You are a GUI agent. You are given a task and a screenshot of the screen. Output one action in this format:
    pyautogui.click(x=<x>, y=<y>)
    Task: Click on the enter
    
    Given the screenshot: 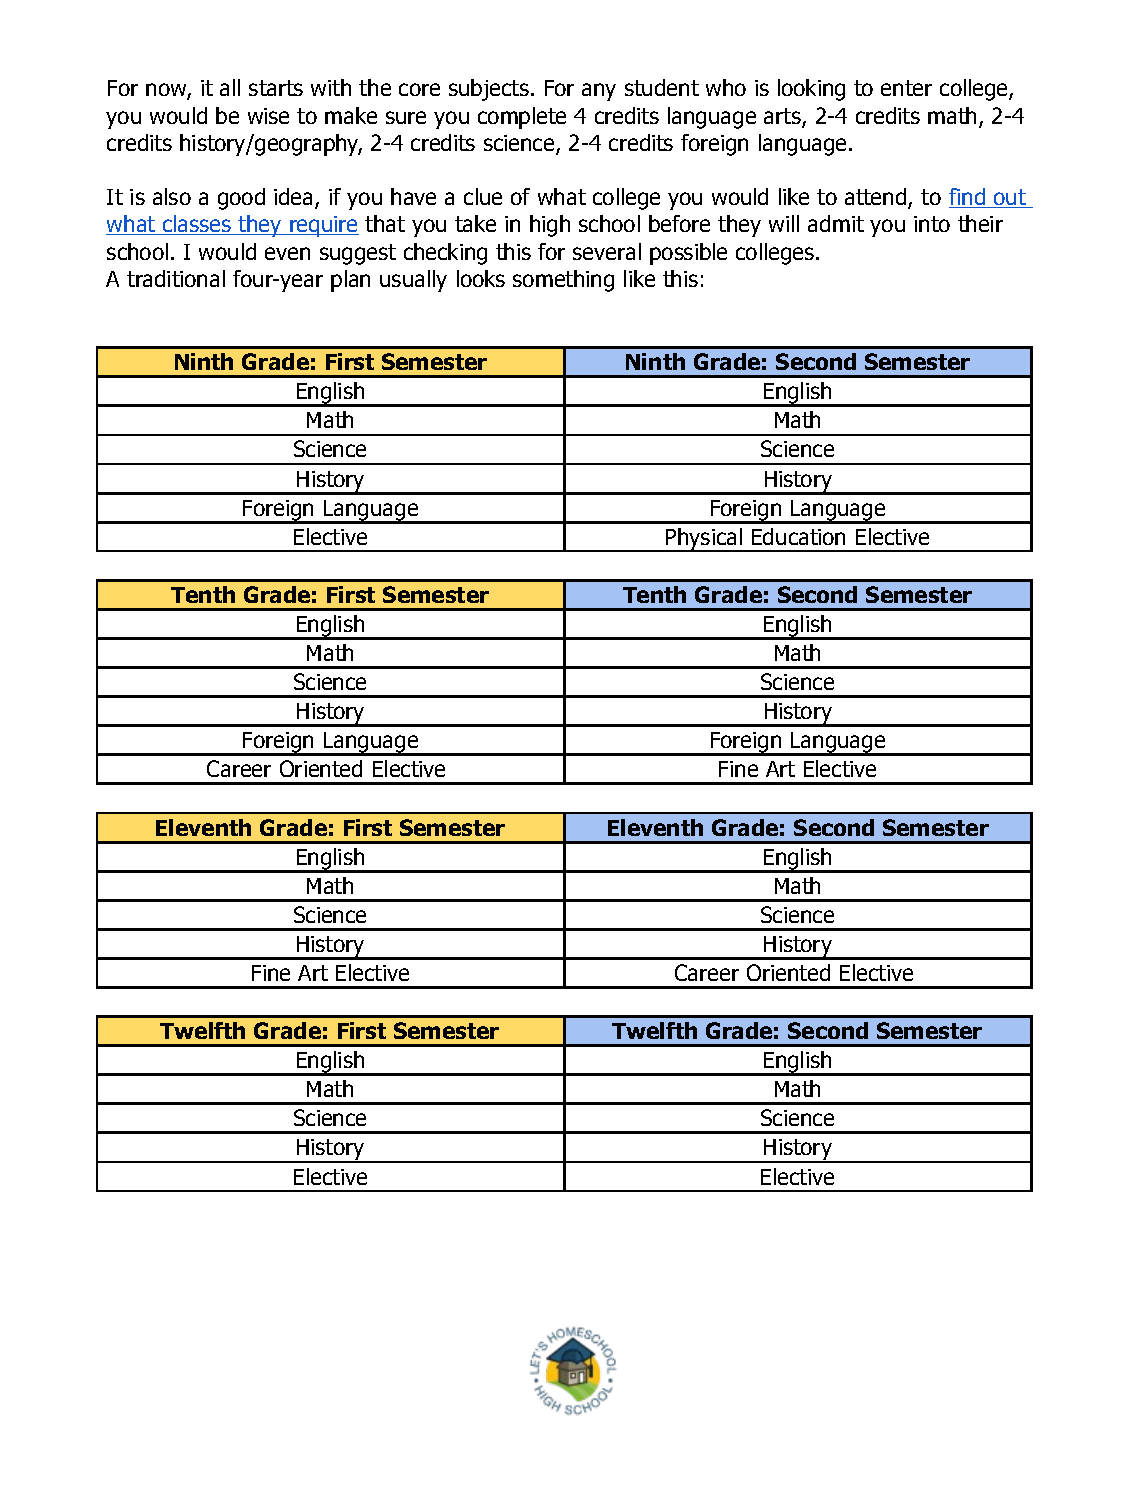 What is the action you would take?
    pyautogui.click(x=906, y=88)
